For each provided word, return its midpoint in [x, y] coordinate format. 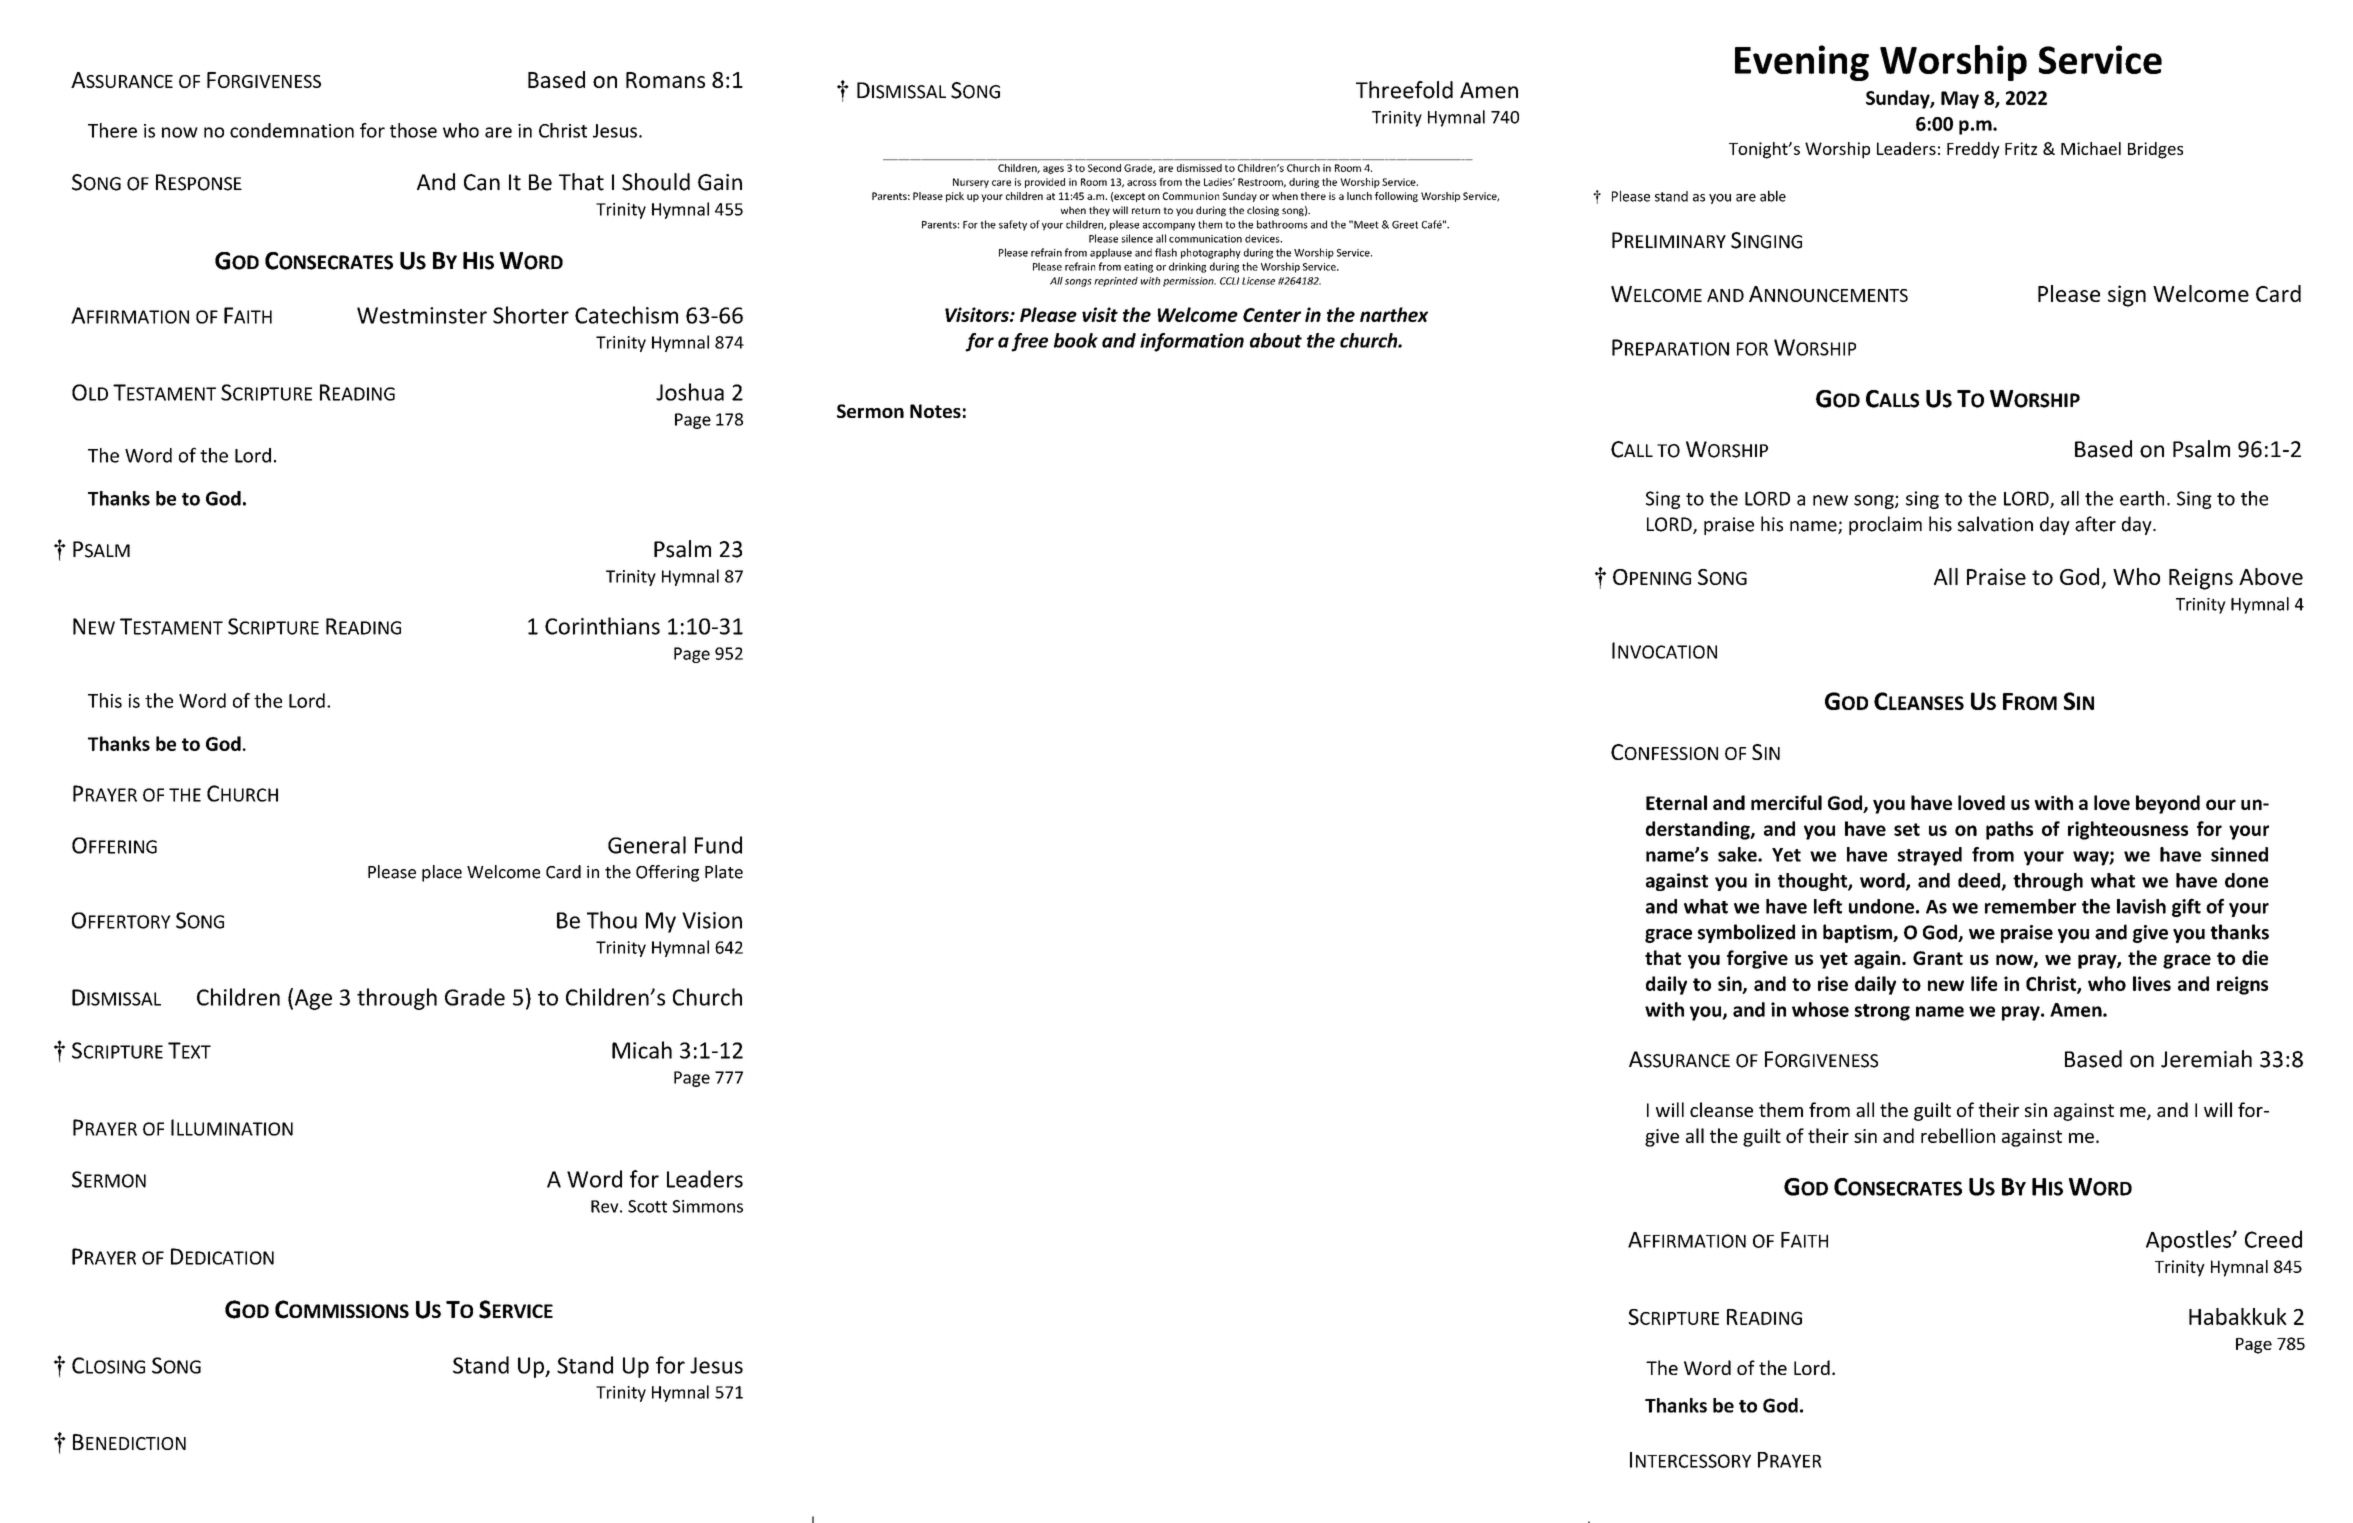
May [1960, 100]
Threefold [1404, 90]
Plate [724, 872]
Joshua [690, 392]
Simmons [708, 1206]
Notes [935, 411]
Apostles [2190, 1241]
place [442, 873]
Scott [647, 1206]
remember [2030, 906]
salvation [1995, 524]
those [413, 130]
